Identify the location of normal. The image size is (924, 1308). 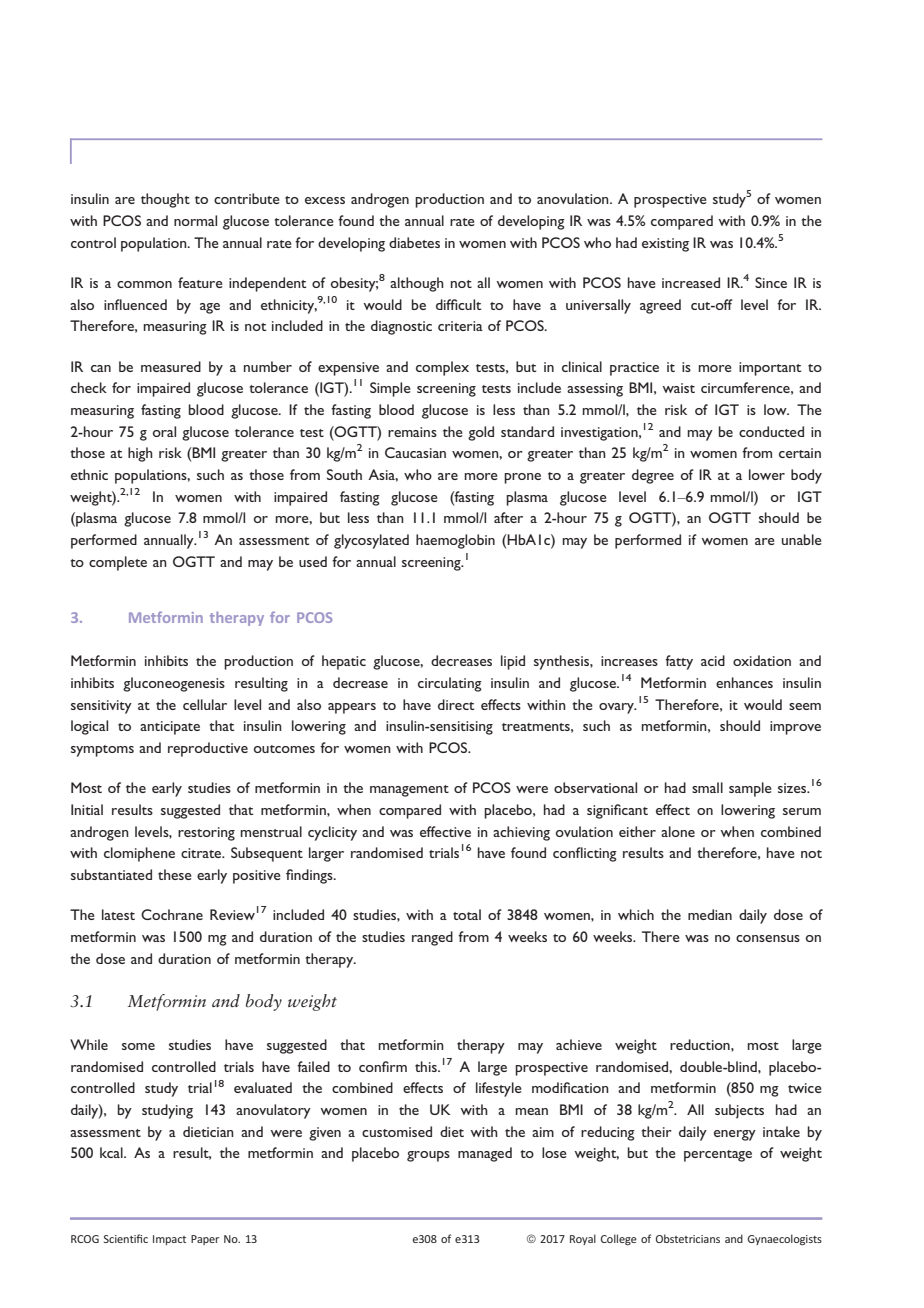
(195, 220).
